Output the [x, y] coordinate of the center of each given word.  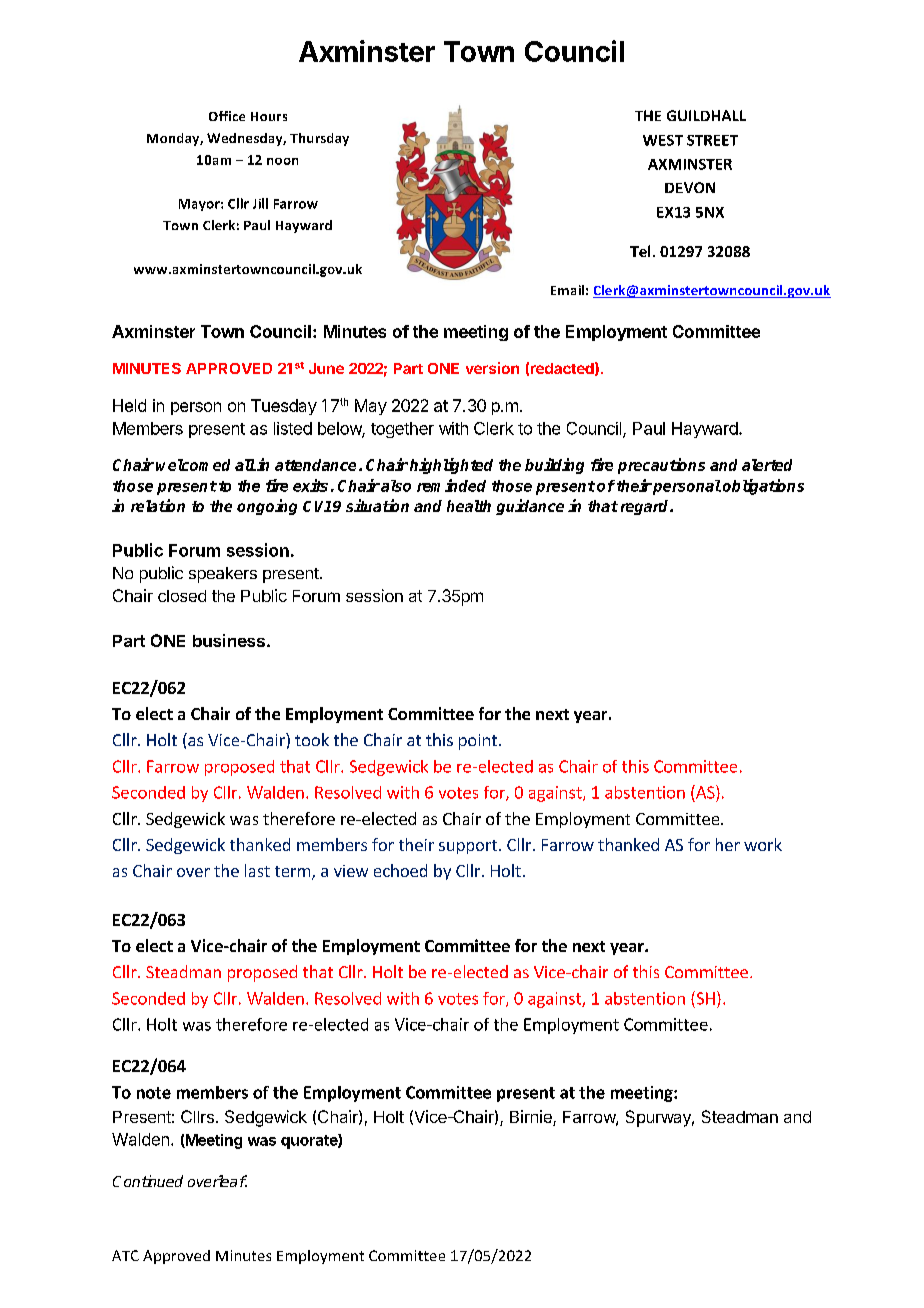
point [478, 742]
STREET [712, 140]
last [257, 870]
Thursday [319, 139]
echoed [400, 870]
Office [227, 116]
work [763, 844]
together [402, 430]
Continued [148, 1181]
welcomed [193, 465]
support [468, 847]
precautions [661, 466]
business [229, 640]
